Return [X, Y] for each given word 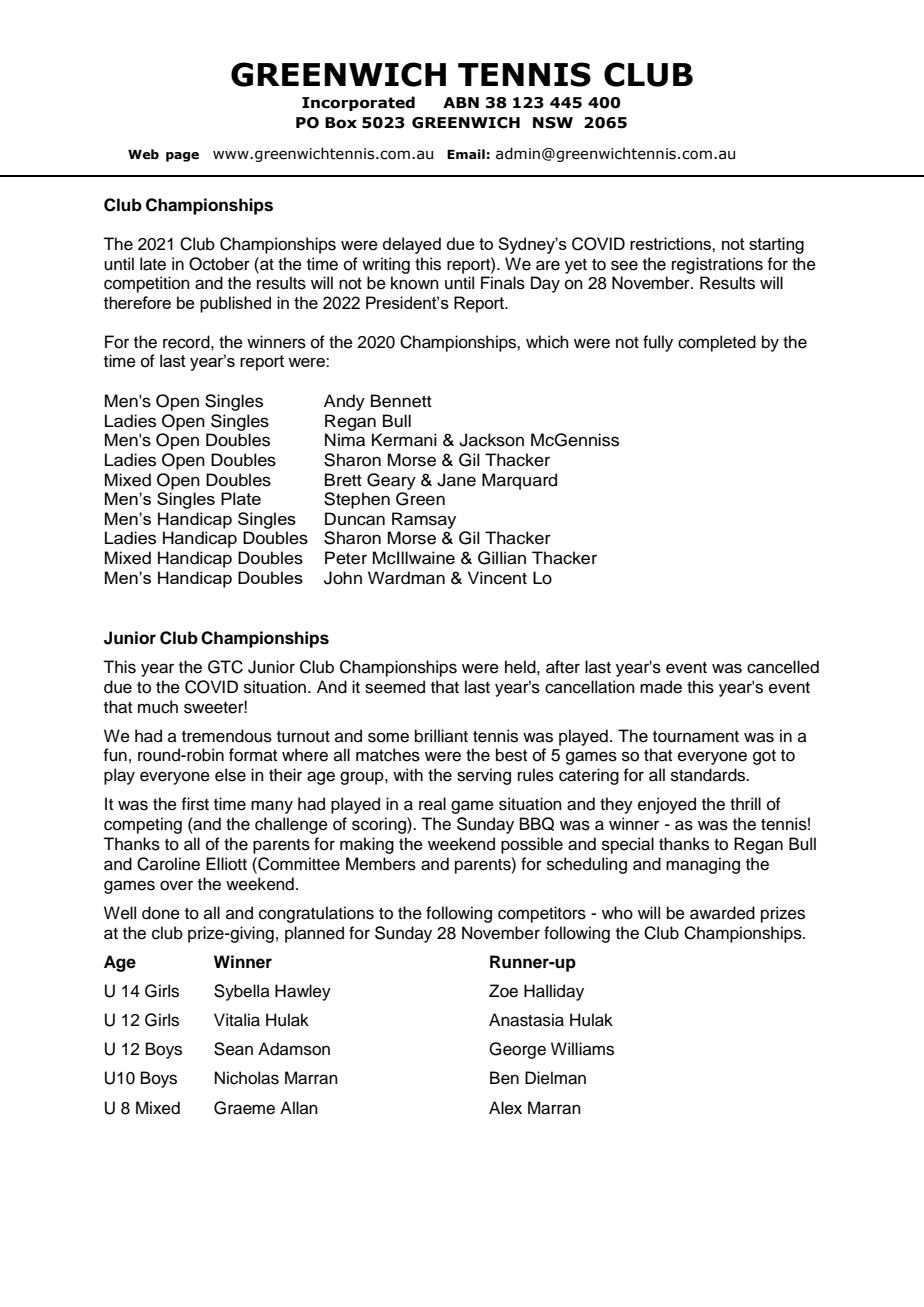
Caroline [168, 864]
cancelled [783, 667]
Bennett [401, 401]
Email [466, 154]
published [235, 304]
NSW [553, 123]
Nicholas [247, 1078]
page [182, 157]
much [158, 707]
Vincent [497, 578]
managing [703, 865]
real [432, 804]
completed [717, 343]
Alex [505, 1108]
